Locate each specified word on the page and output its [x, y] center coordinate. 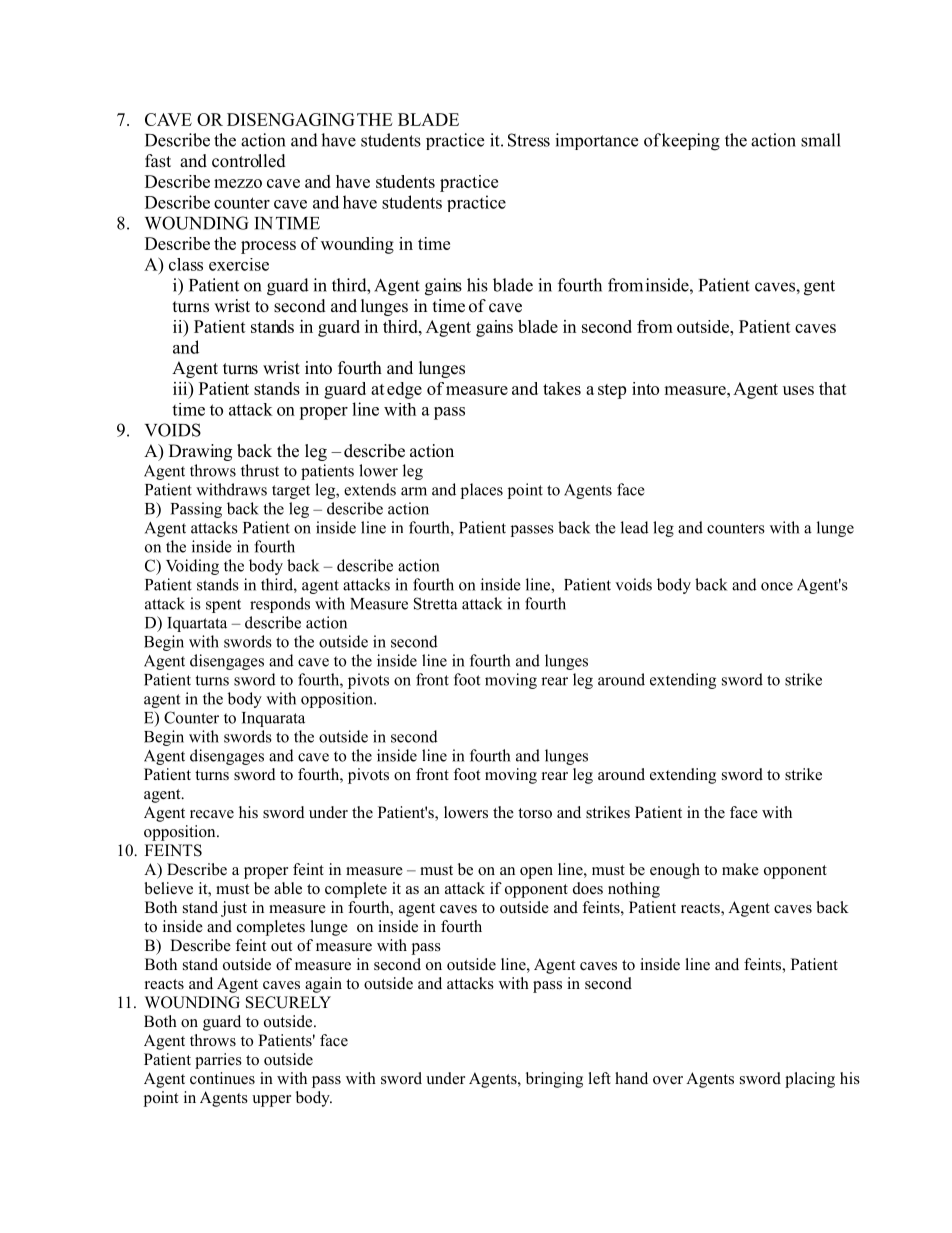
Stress [529, 140]
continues [222, 1078]
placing [810, 1080]
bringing [554, 1080]
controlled [249, 161]
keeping [691, 142]
